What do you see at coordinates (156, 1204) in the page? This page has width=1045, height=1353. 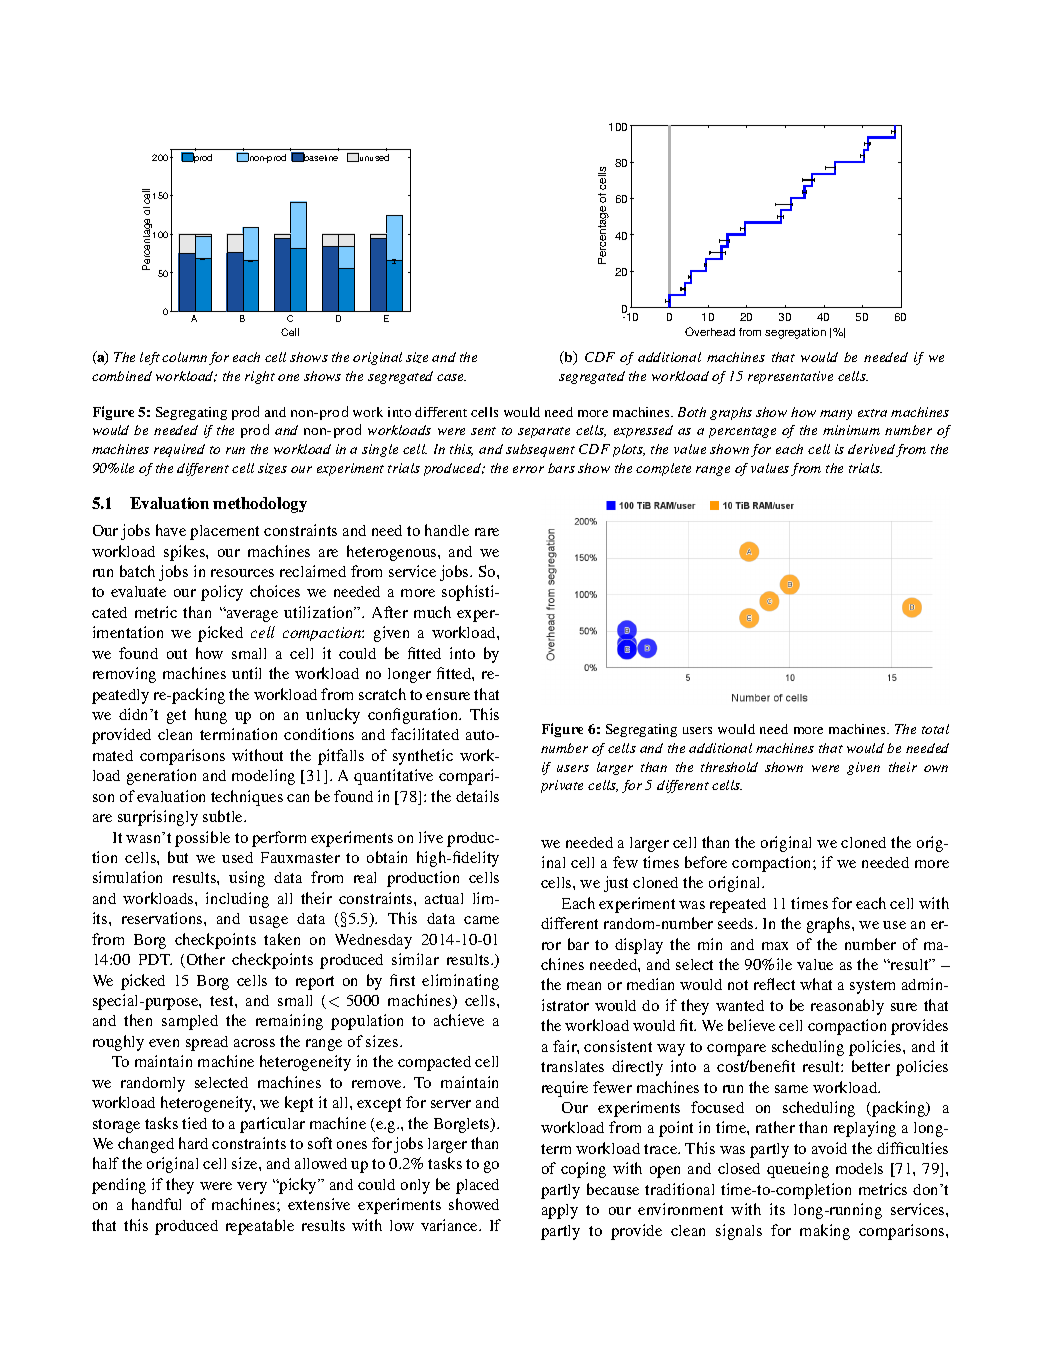 I see `handful` at bounding box center [156, 1204].
